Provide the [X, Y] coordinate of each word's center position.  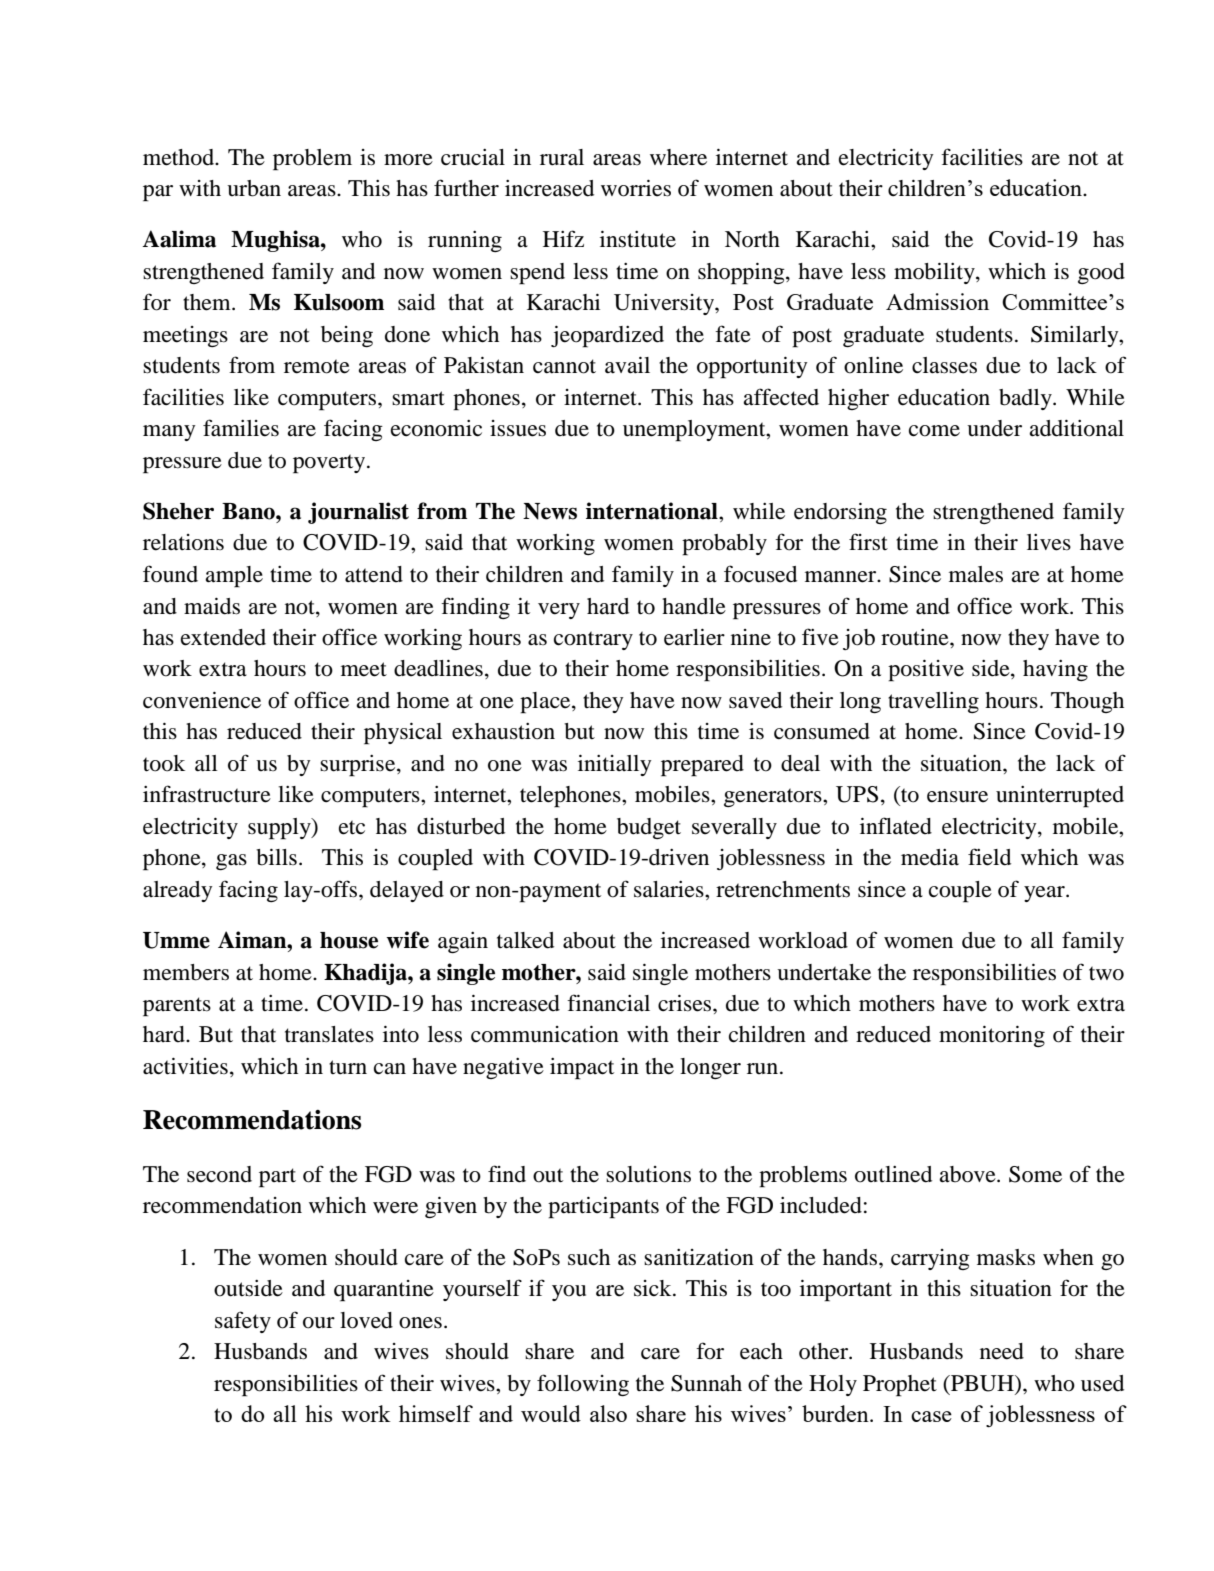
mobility [935, 273]
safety [243, 1322]
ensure [957, 797]
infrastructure [207, 794]
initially [615, 765]
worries [636, 188]
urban [254, 188]
